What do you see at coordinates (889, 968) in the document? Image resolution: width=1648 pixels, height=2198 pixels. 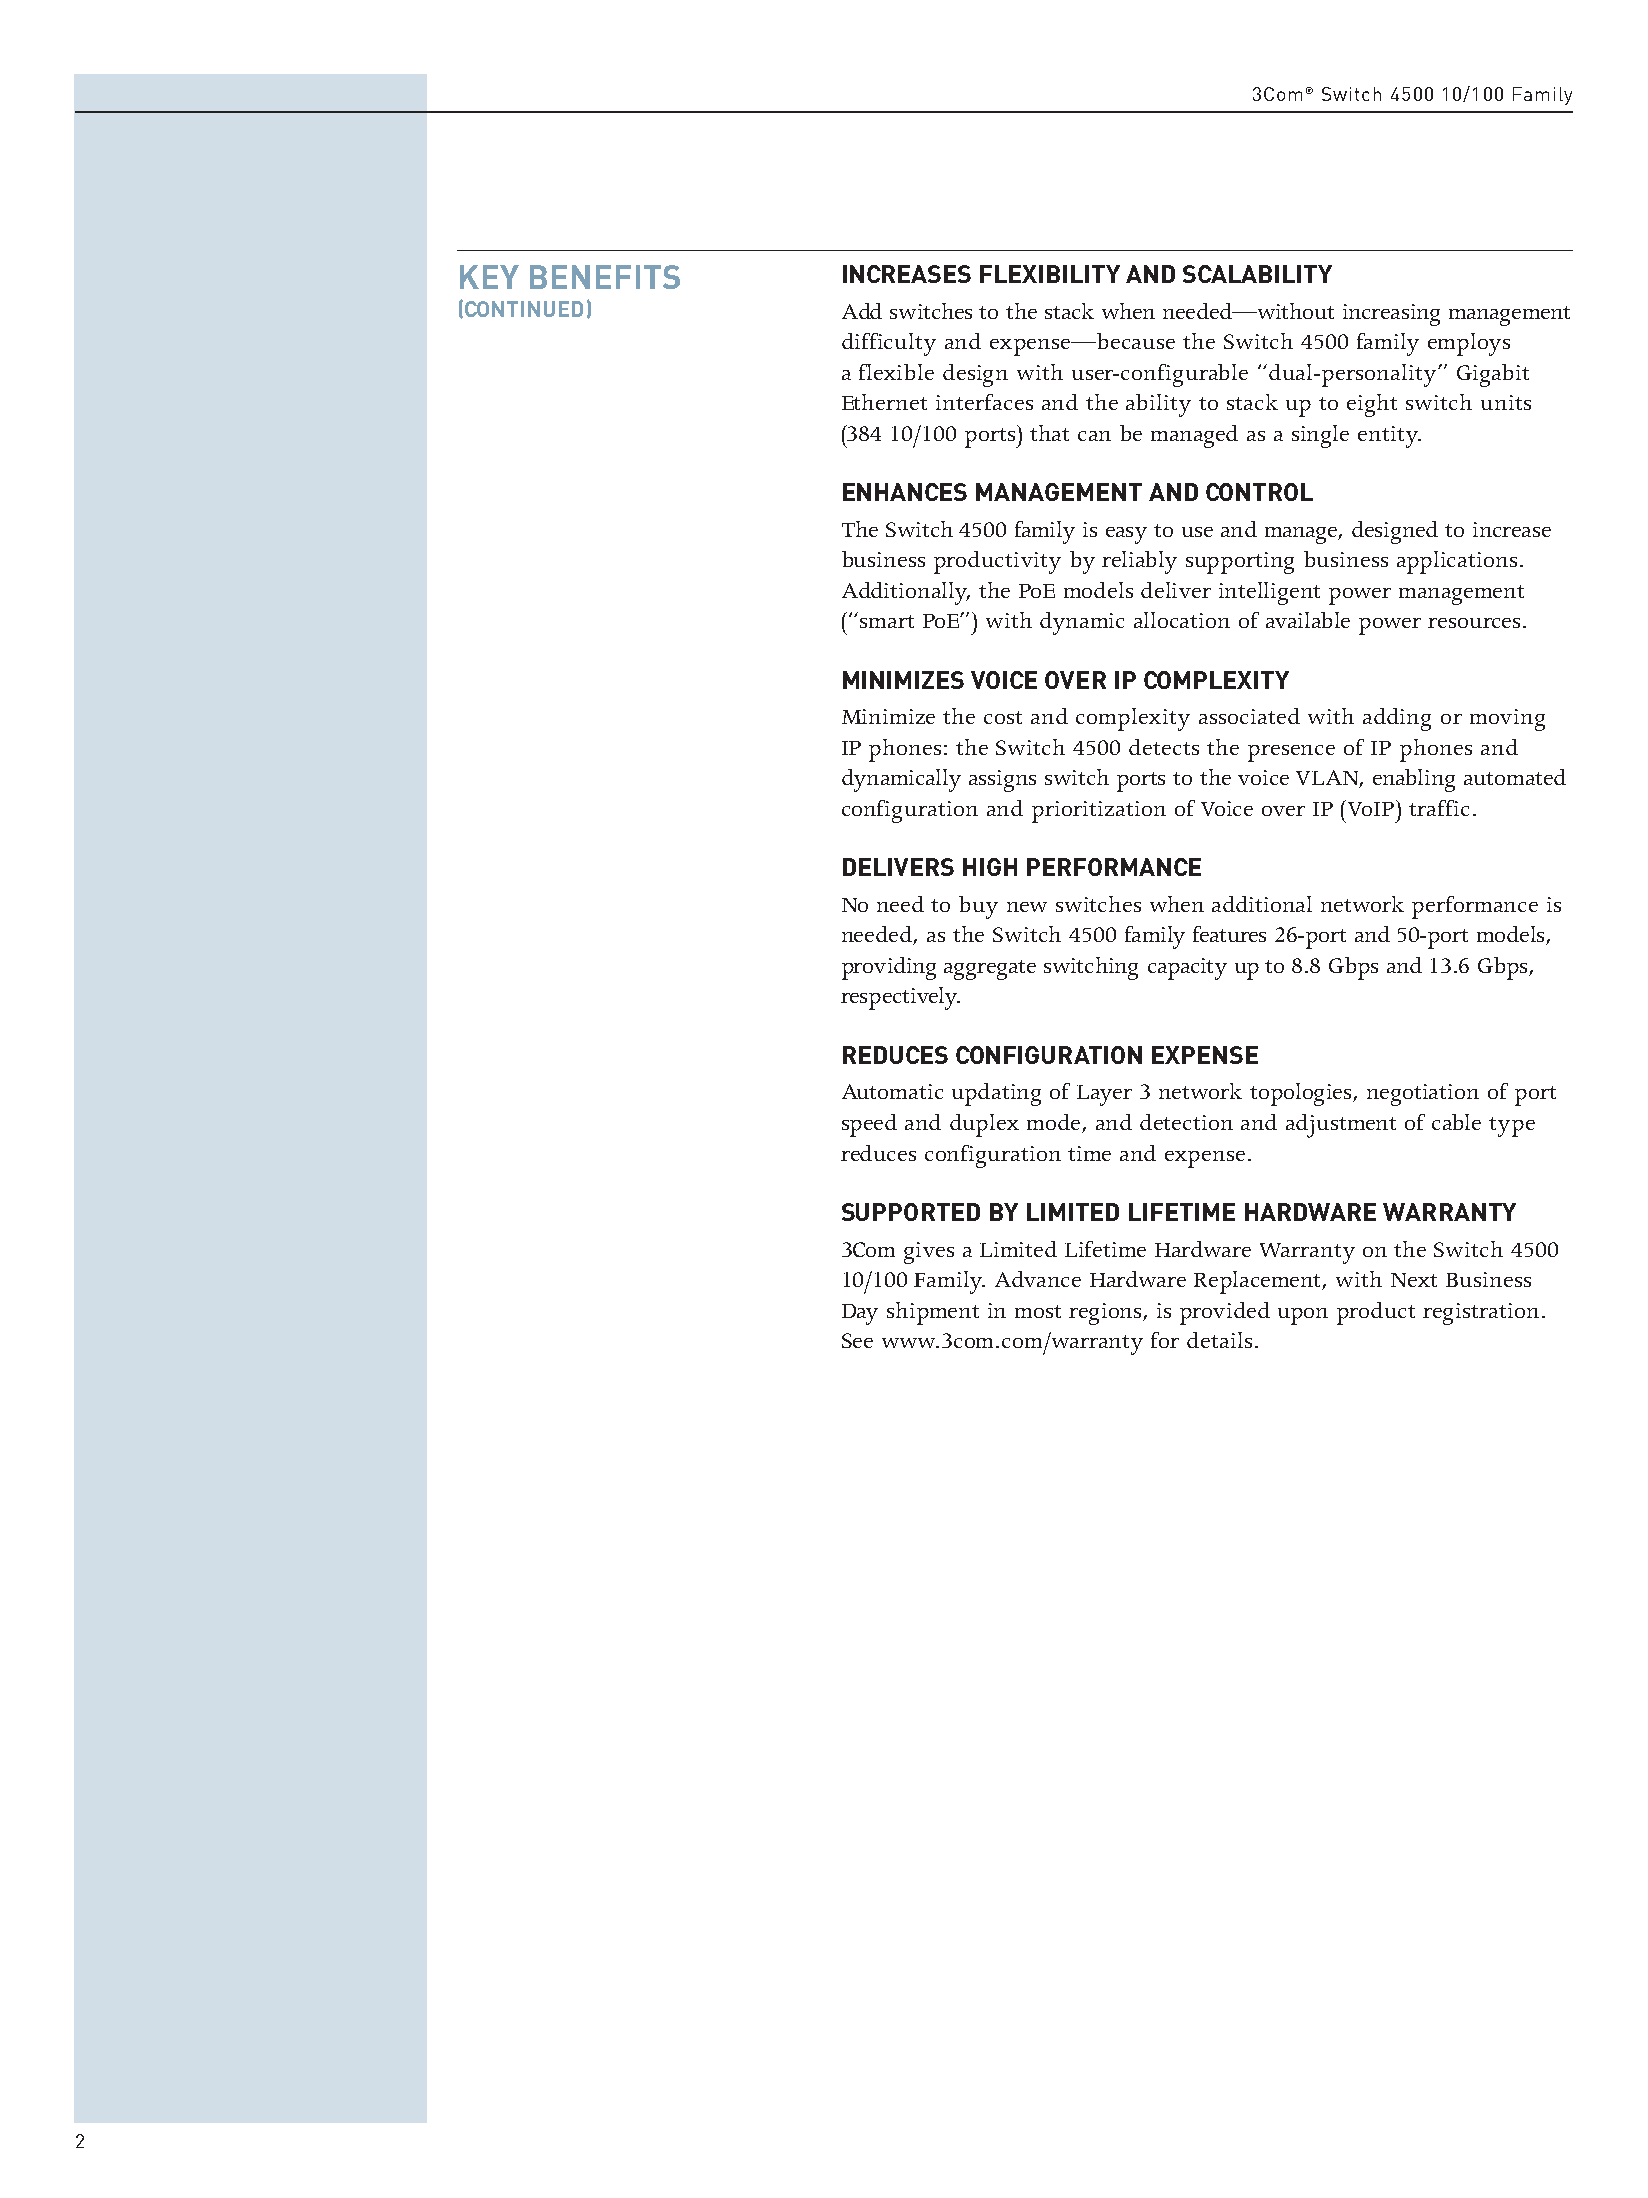 I see `providing` at bounding box center [889, 968].
